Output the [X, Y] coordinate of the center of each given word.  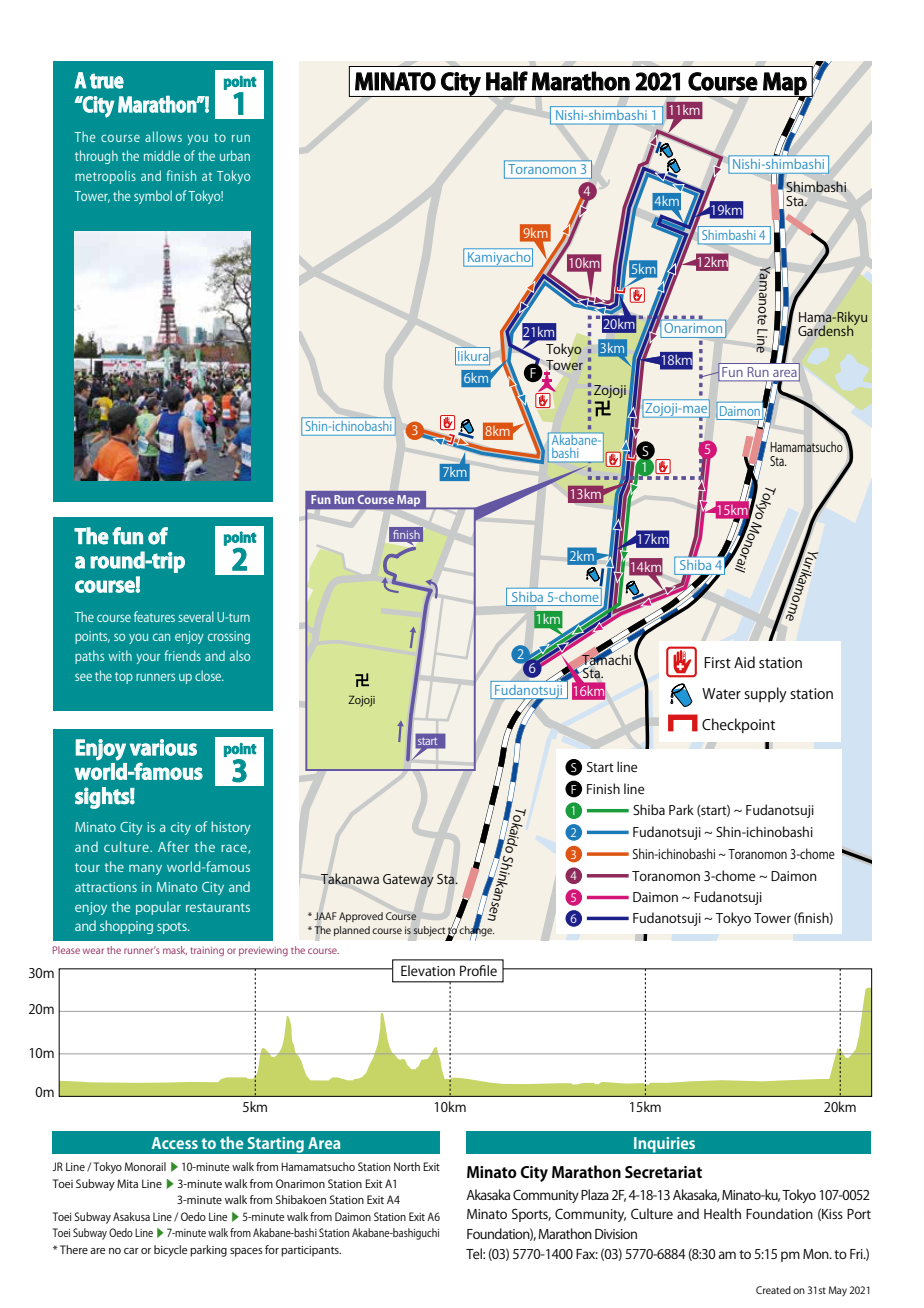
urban [235, 155]
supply [765, 695]
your [148, 659]
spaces [246, 1252]
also [240, 655]
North [407, 1166]
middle [162, 155]
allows [163, 136]
